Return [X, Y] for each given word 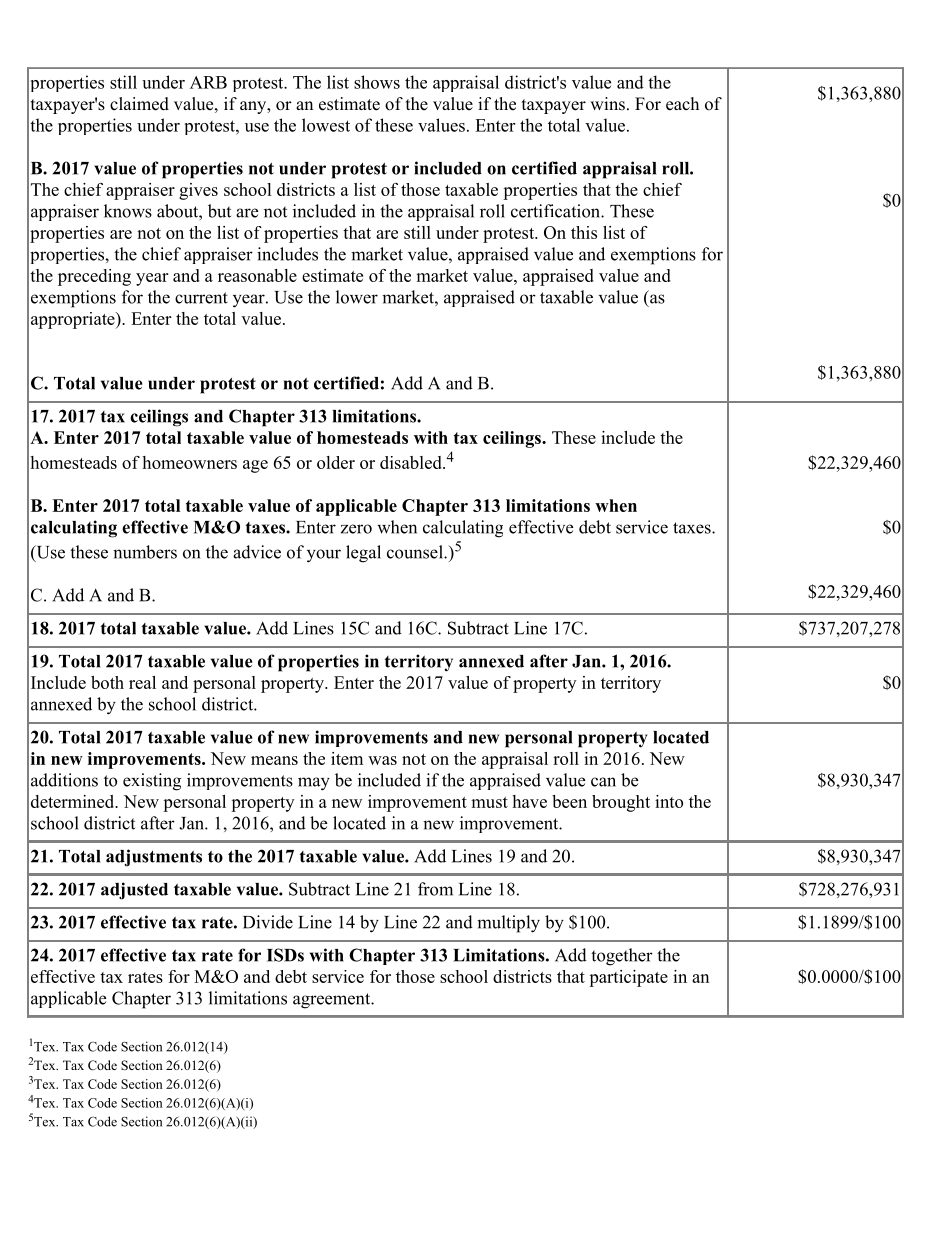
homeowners [189, 462]
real [142, 682]
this [584, 232]
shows [377, 82]
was [382, 760]
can [603, 782]
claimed [139, 104]
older [336, 462]
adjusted [134, 891]
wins [607, 104]
